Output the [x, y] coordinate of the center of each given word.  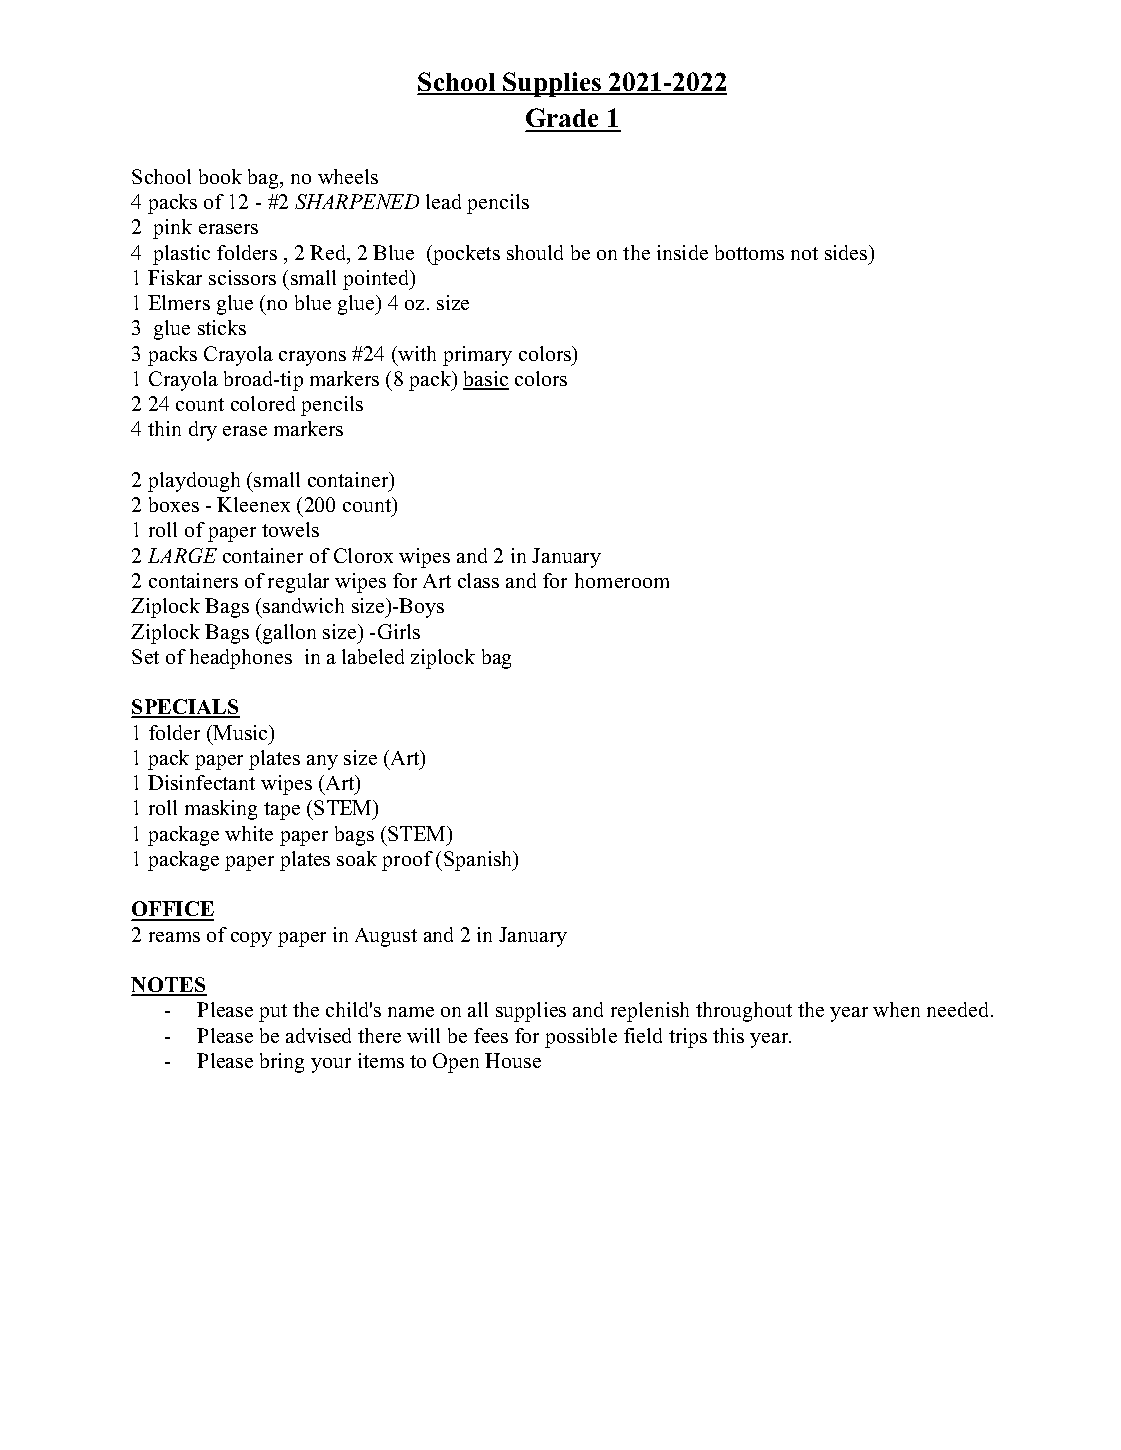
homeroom [622, 580]
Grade [564, 119]
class [478, 580]
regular [298, 583]
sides [847, 252]
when [896, 1009]
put [273, 1013]
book [220, 176]
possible [581, 1038]
